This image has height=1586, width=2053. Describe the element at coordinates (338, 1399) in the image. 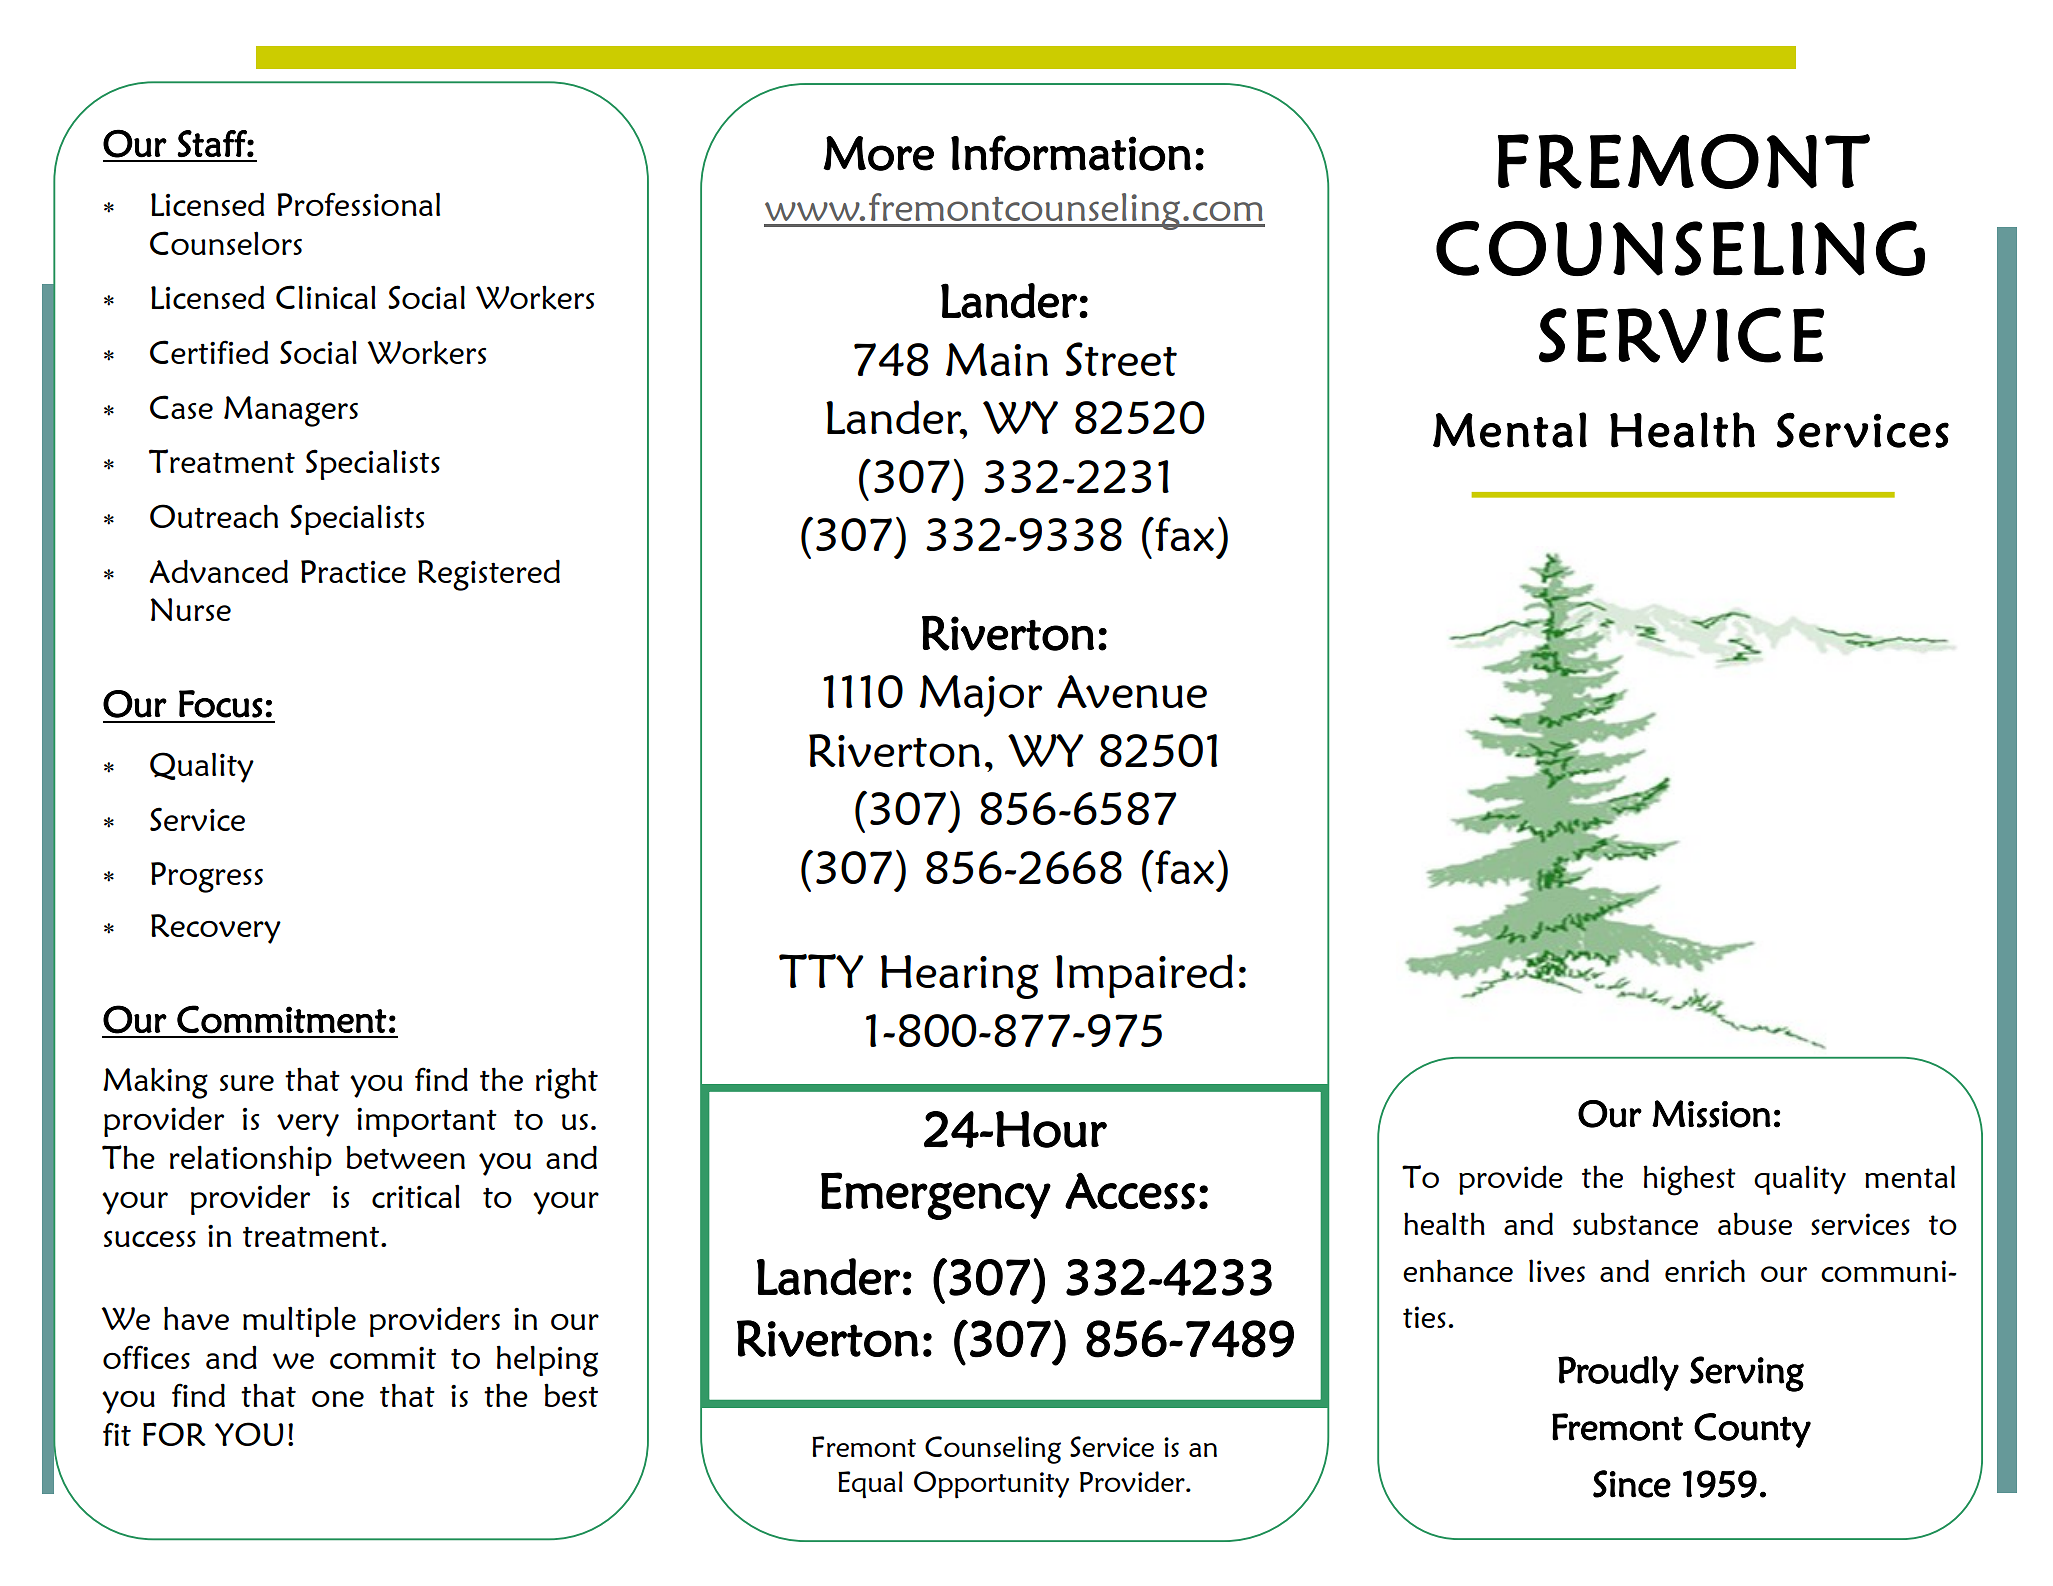

I see `one` at that location.
